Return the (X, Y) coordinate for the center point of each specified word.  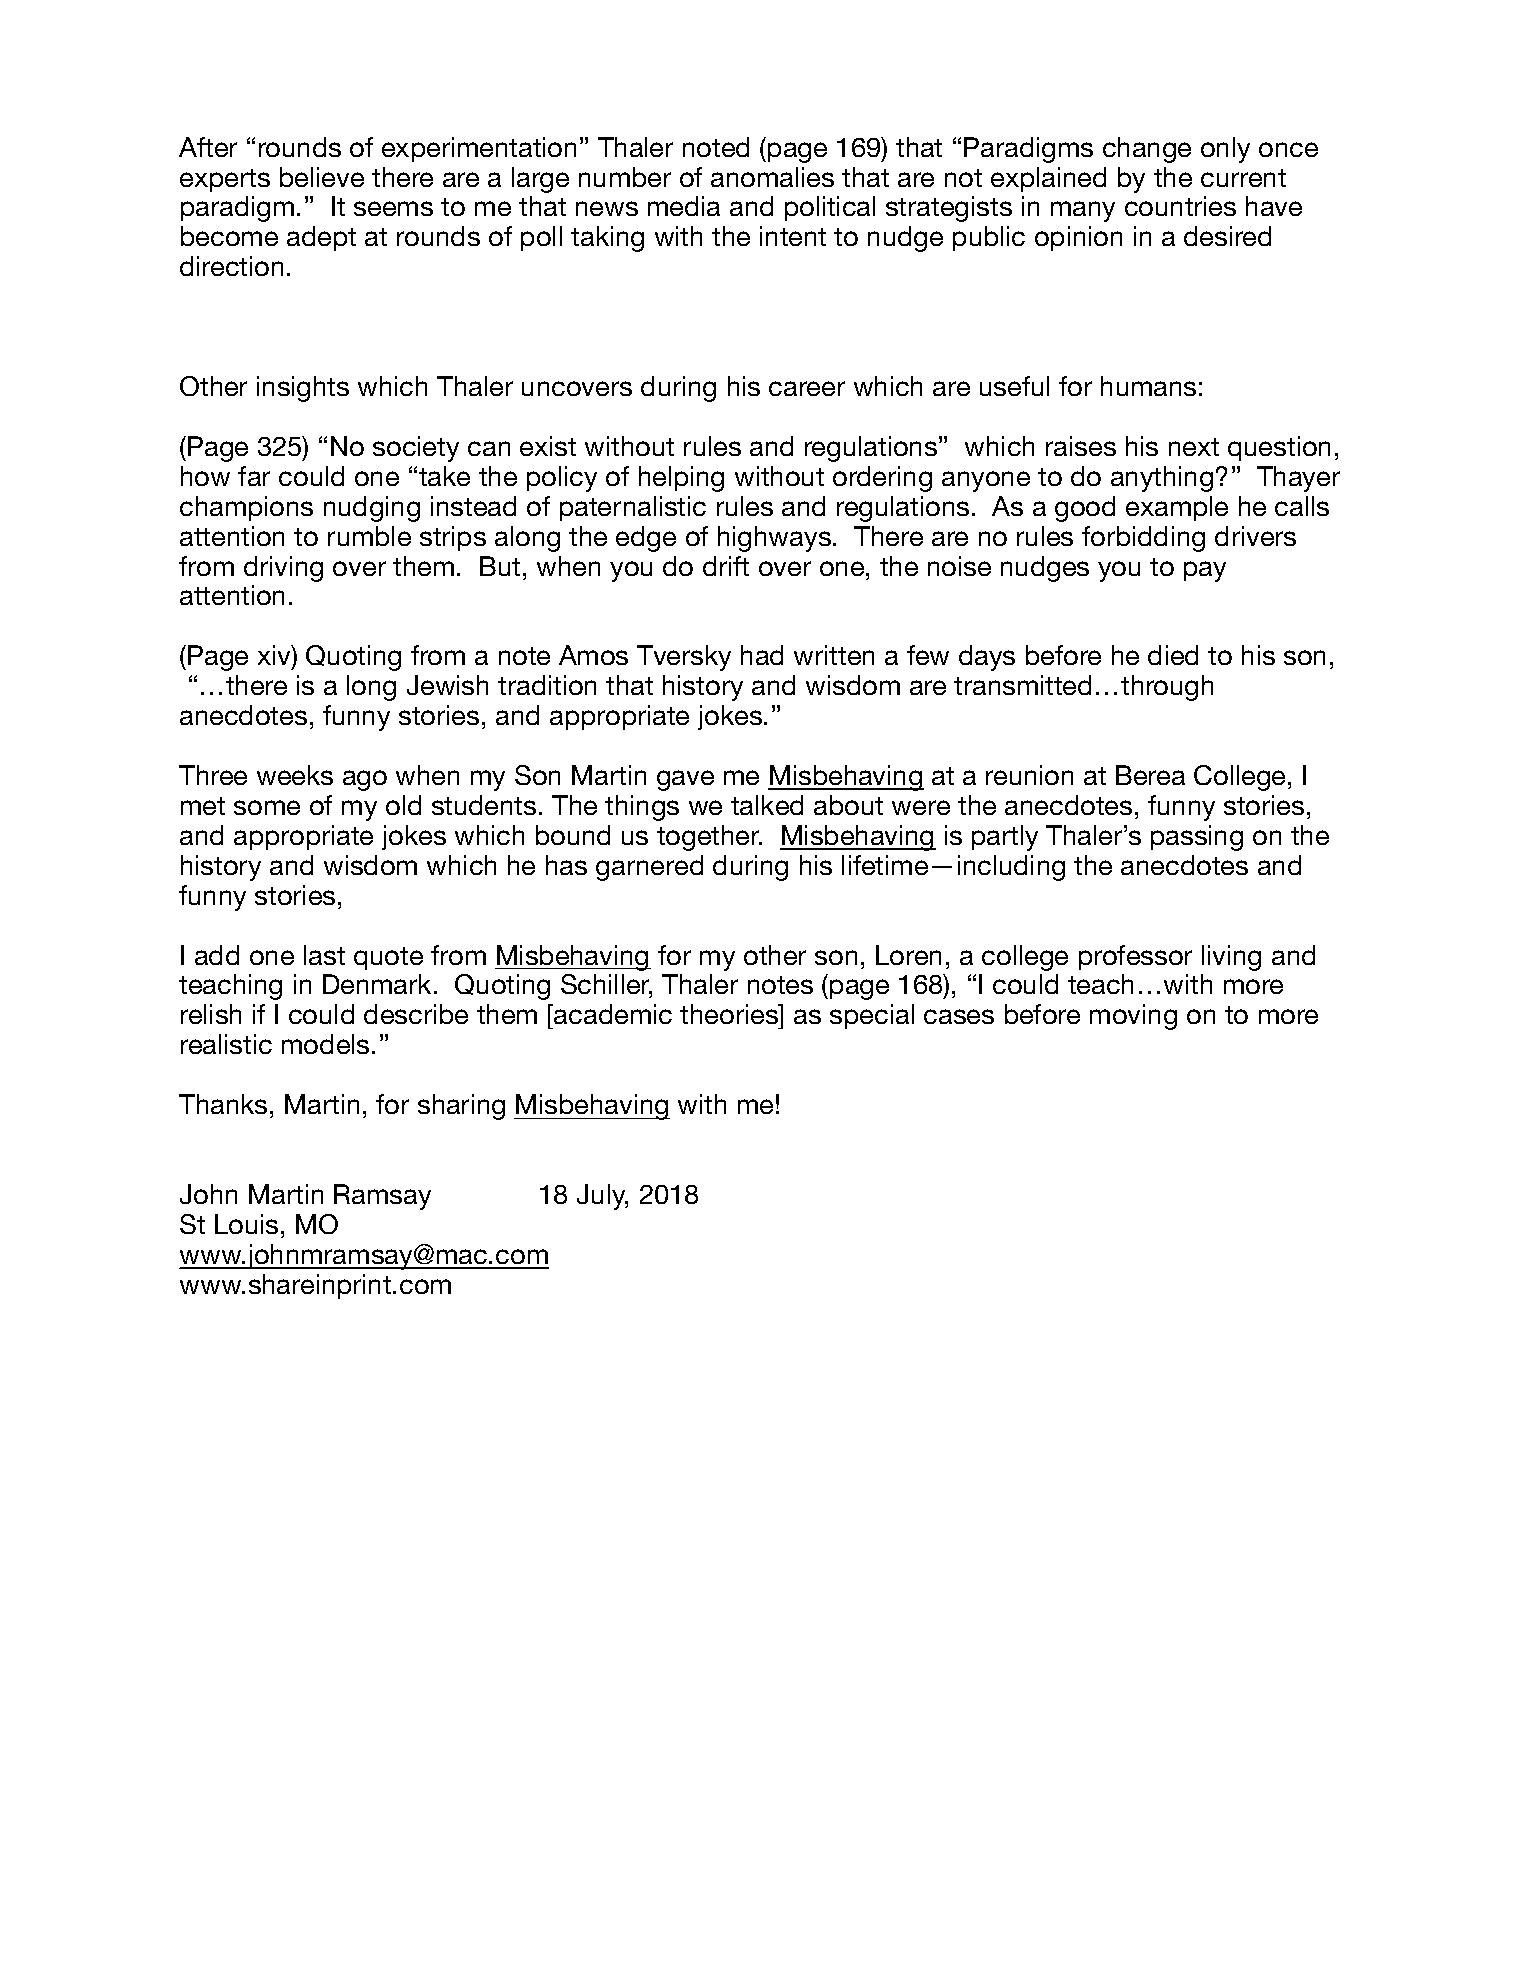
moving (1133, 1017)
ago (365, 780)
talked (767, 805)
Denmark (379, 984)
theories (730, 1014)
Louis (246, 1224)
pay (1205, 571)
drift (726, 566)
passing (1197, 838)
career (807, 388)
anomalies (772, 177)
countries (1180, 206)
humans (1148, 386)
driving (283, 569)
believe (322, 177)
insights (303, 389)
